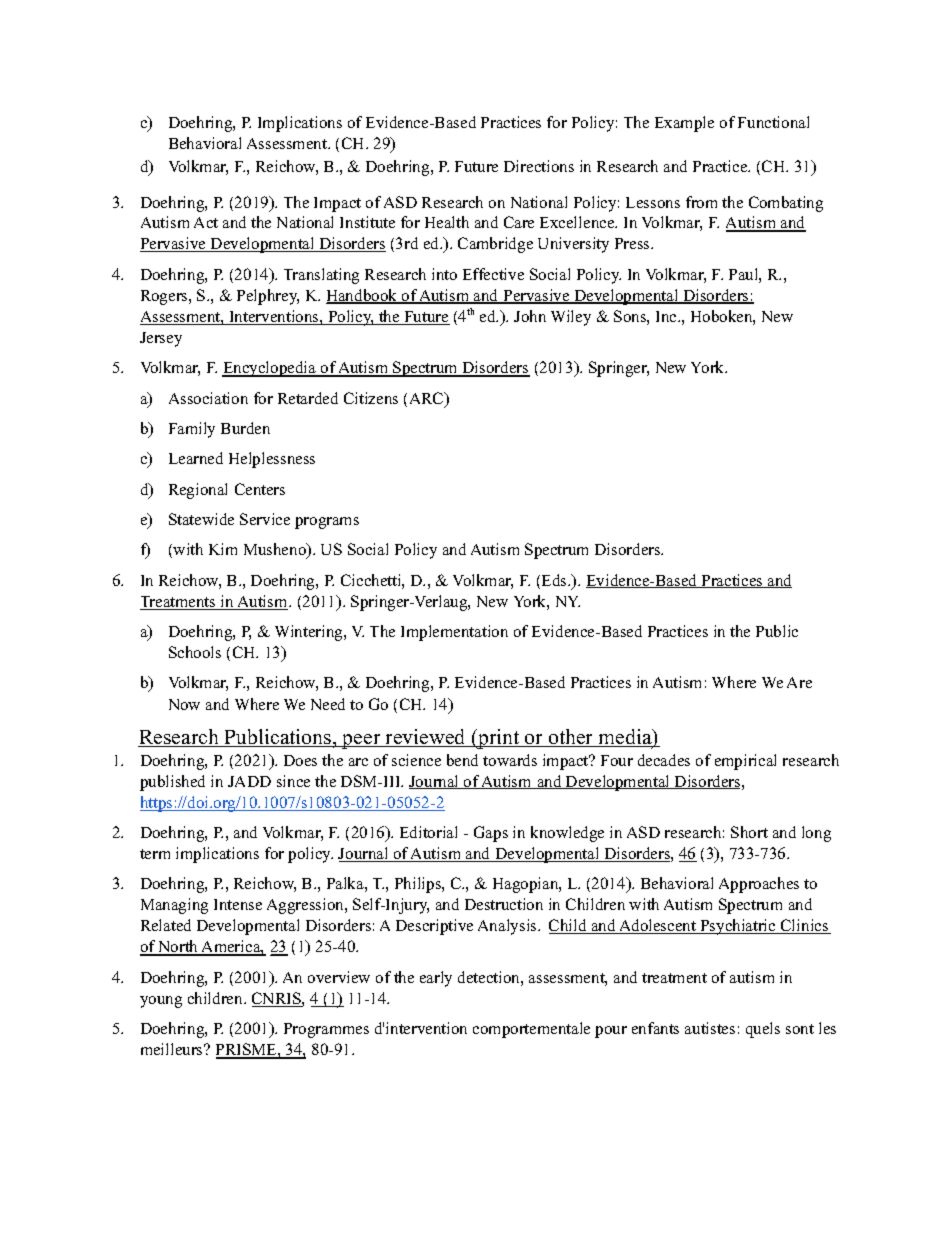  What do you see at coordinates (270, 369) in the screenshot?
I see `Encyclopedia` at bounding box center [270, 369].
